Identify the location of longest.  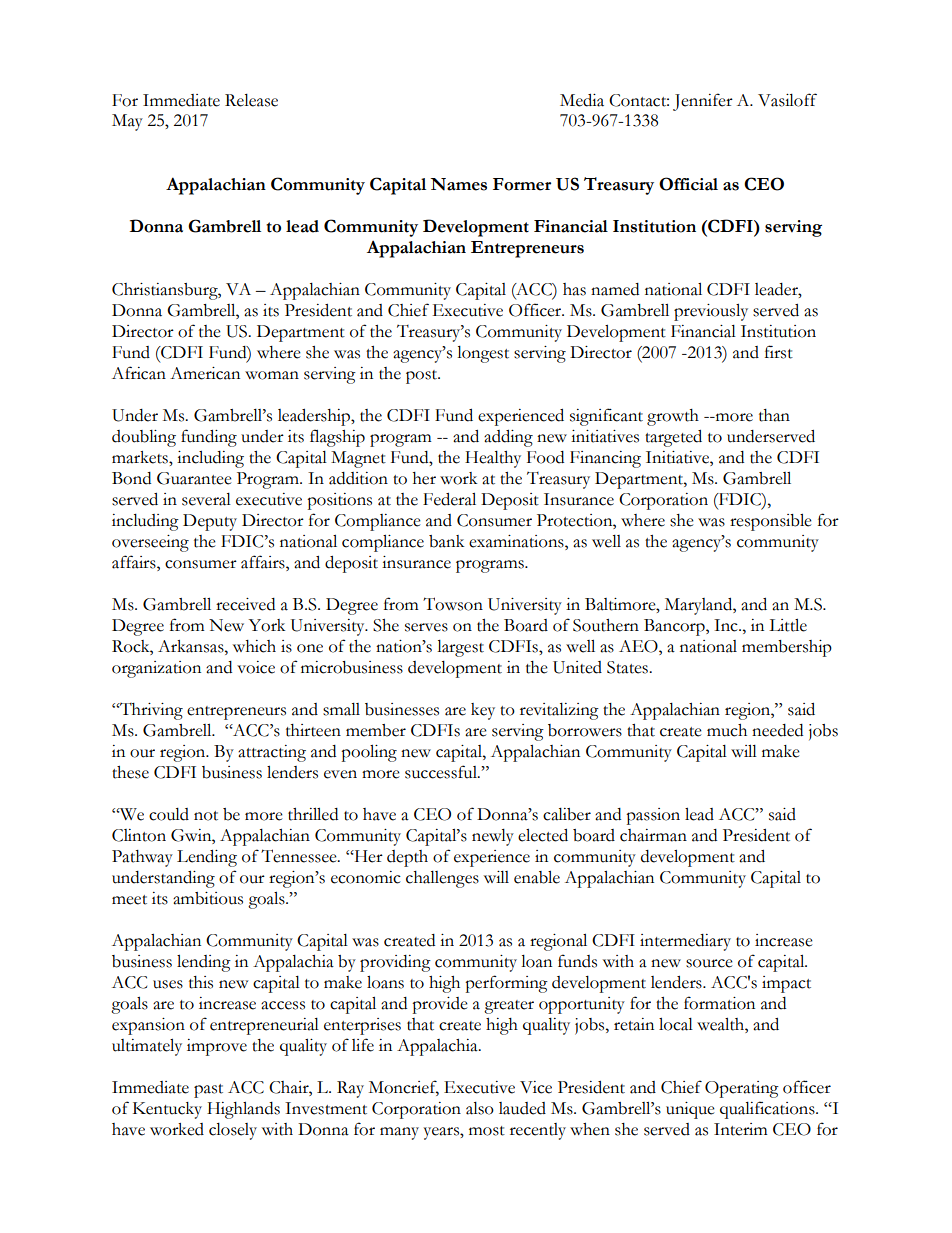
(483, 354).
